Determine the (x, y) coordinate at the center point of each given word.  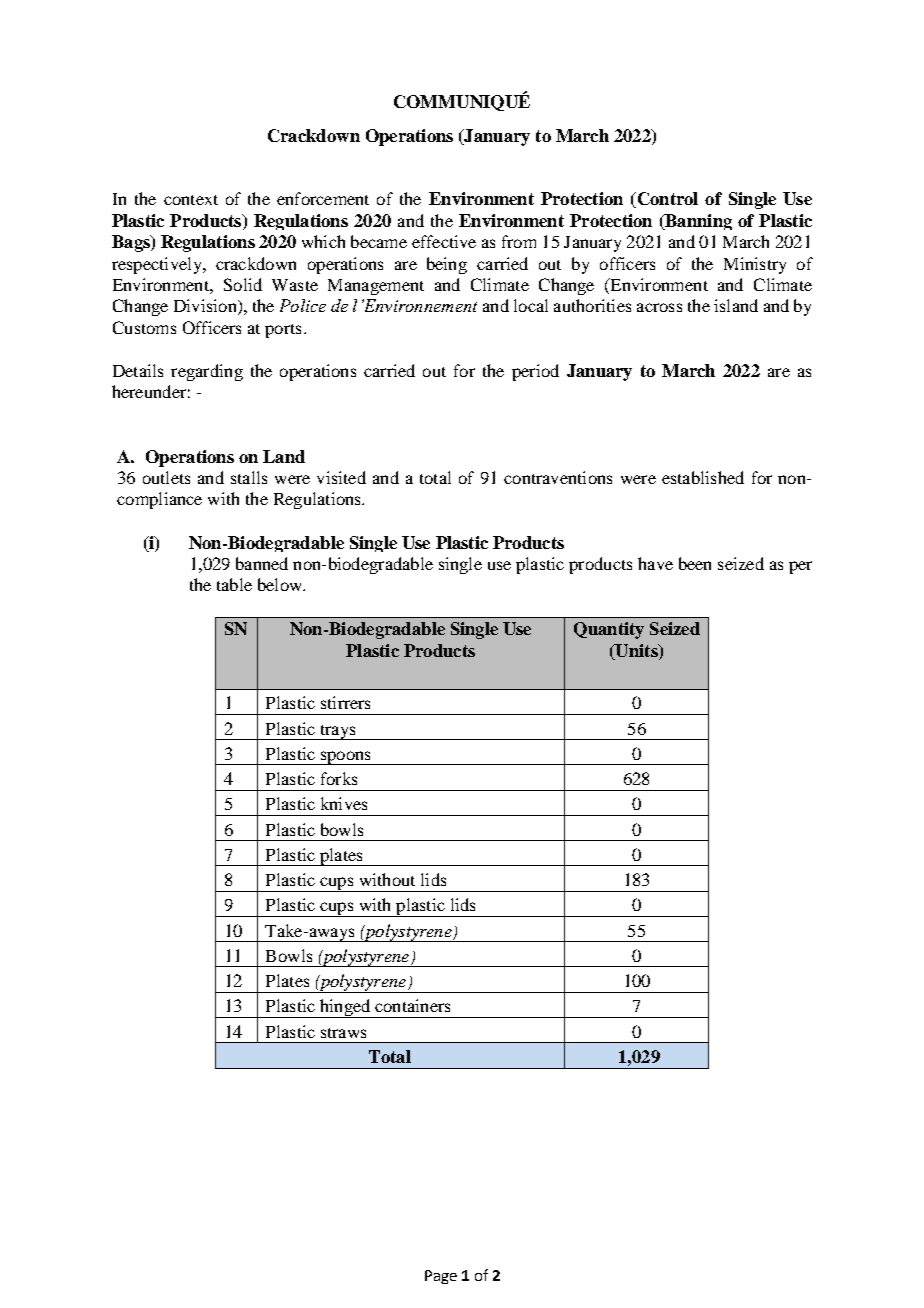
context (191, 200)
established (703, 477)
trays (337, 732)
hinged (345, 1008)
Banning (697, 222)
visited (341, 477)
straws (343, 1033)
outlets (166, 477)
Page (441, 1277)
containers (412, 1005)
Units (636, 652)
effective (444, 241)
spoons (345, 758)
